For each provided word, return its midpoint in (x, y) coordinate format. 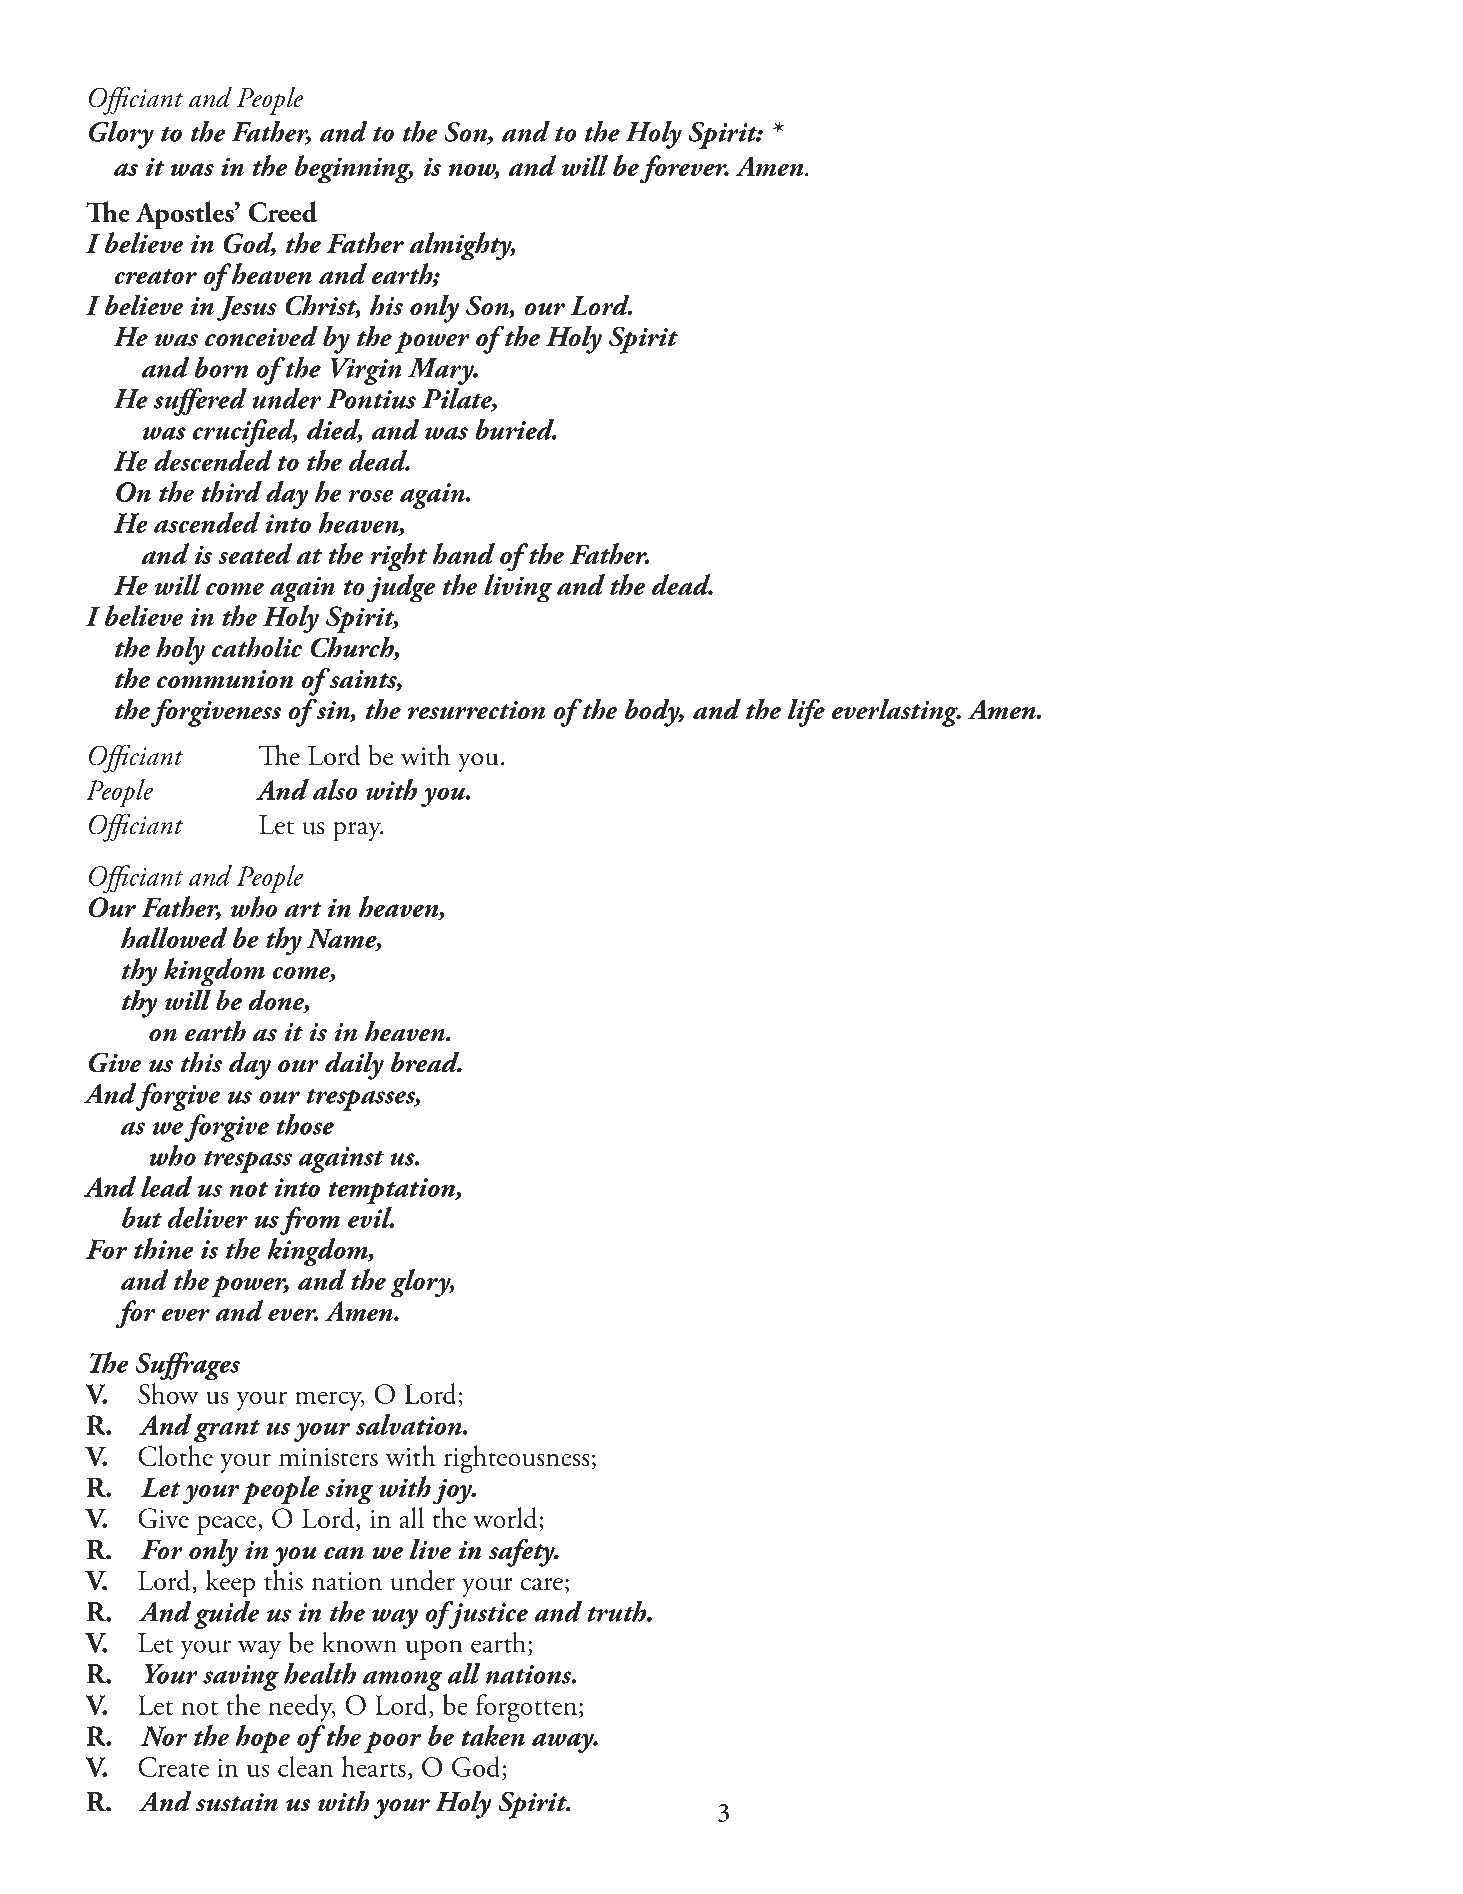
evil (371, 1217)
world (506, 1519)
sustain (237, 1802)
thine (163, 1248)
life (806, 712)
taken (493, 1735)
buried (516, 429)
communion (225, 679)
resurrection (476, 710)
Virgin (366, 371)
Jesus (247, 308)
